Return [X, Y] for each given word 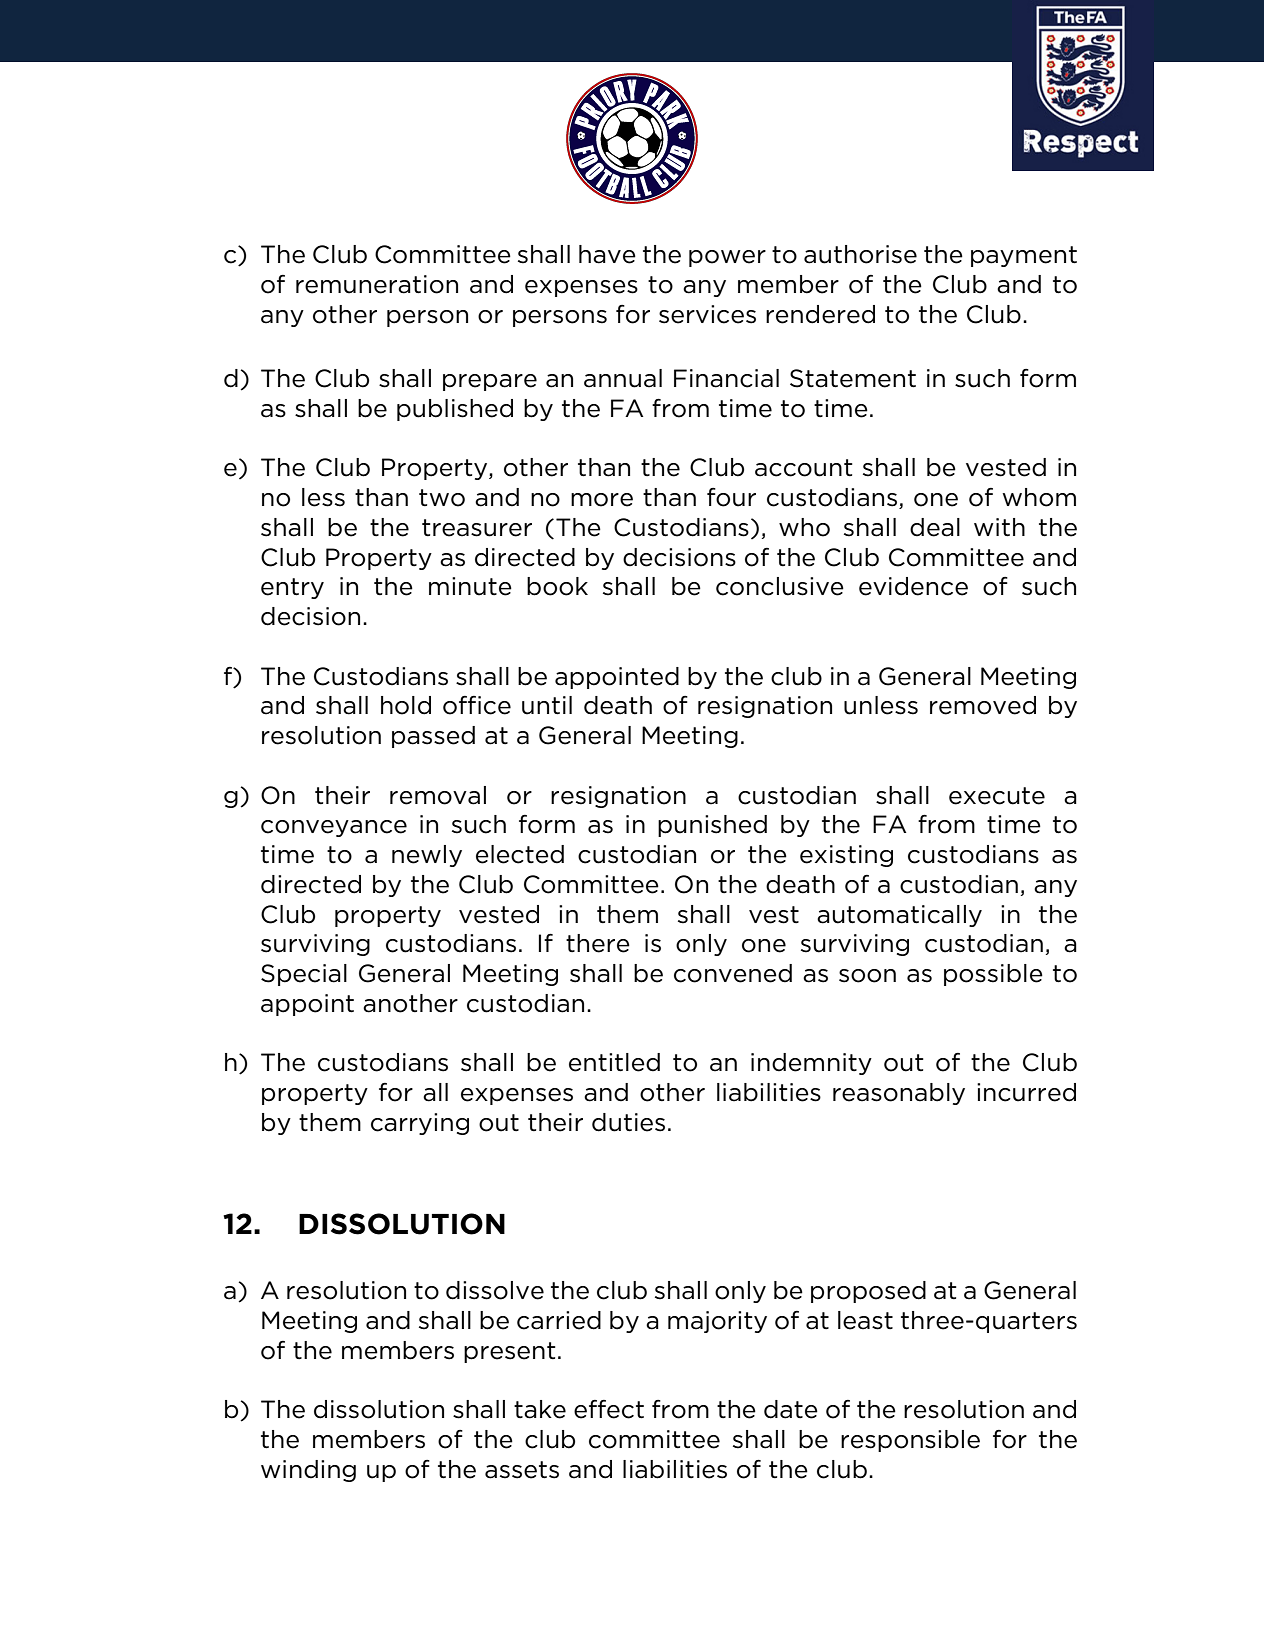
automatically [899, 916]
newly [427, 856]
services [707, 314]
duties [628, 1122]
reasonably [899, 1094]
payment [1024, 256]
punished [712, 826]
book [557, 586]
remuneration [377, 284]
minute [470, 586]
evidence [913, 586]
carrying [420, 1124]
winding [308, 1471]
